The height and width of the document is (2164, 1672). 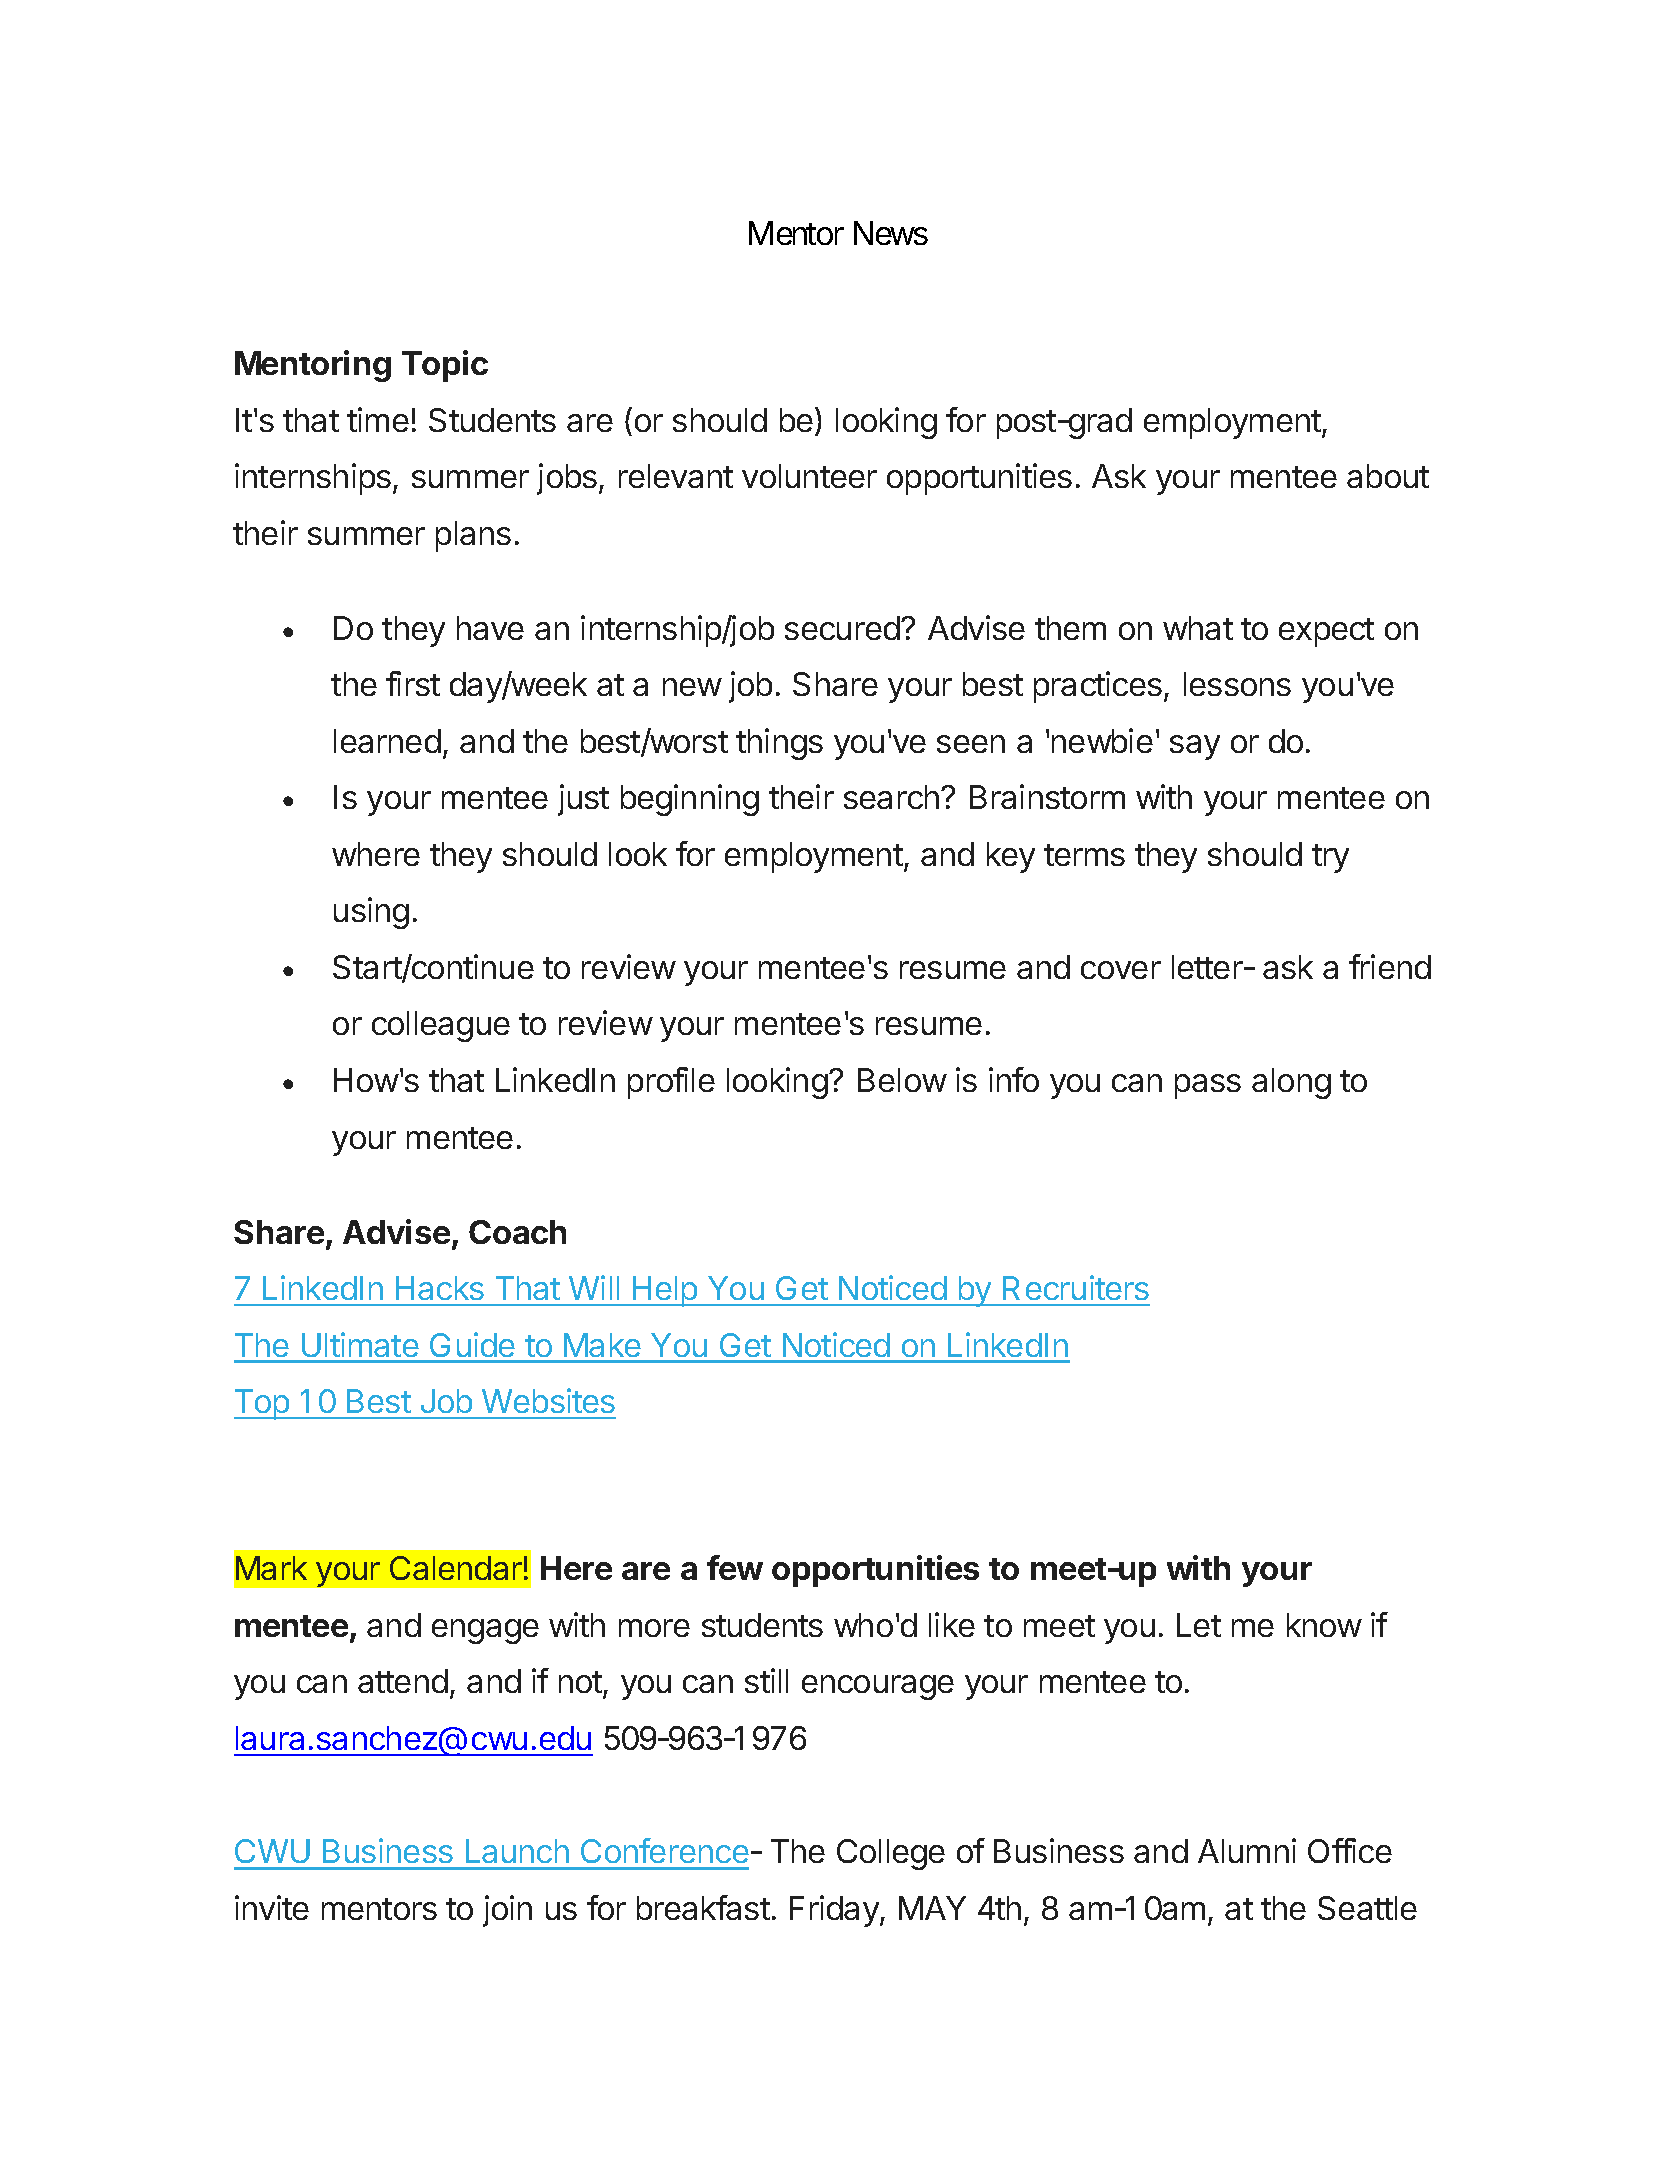 I want to click on know, so click(x=1324, y=1625).
